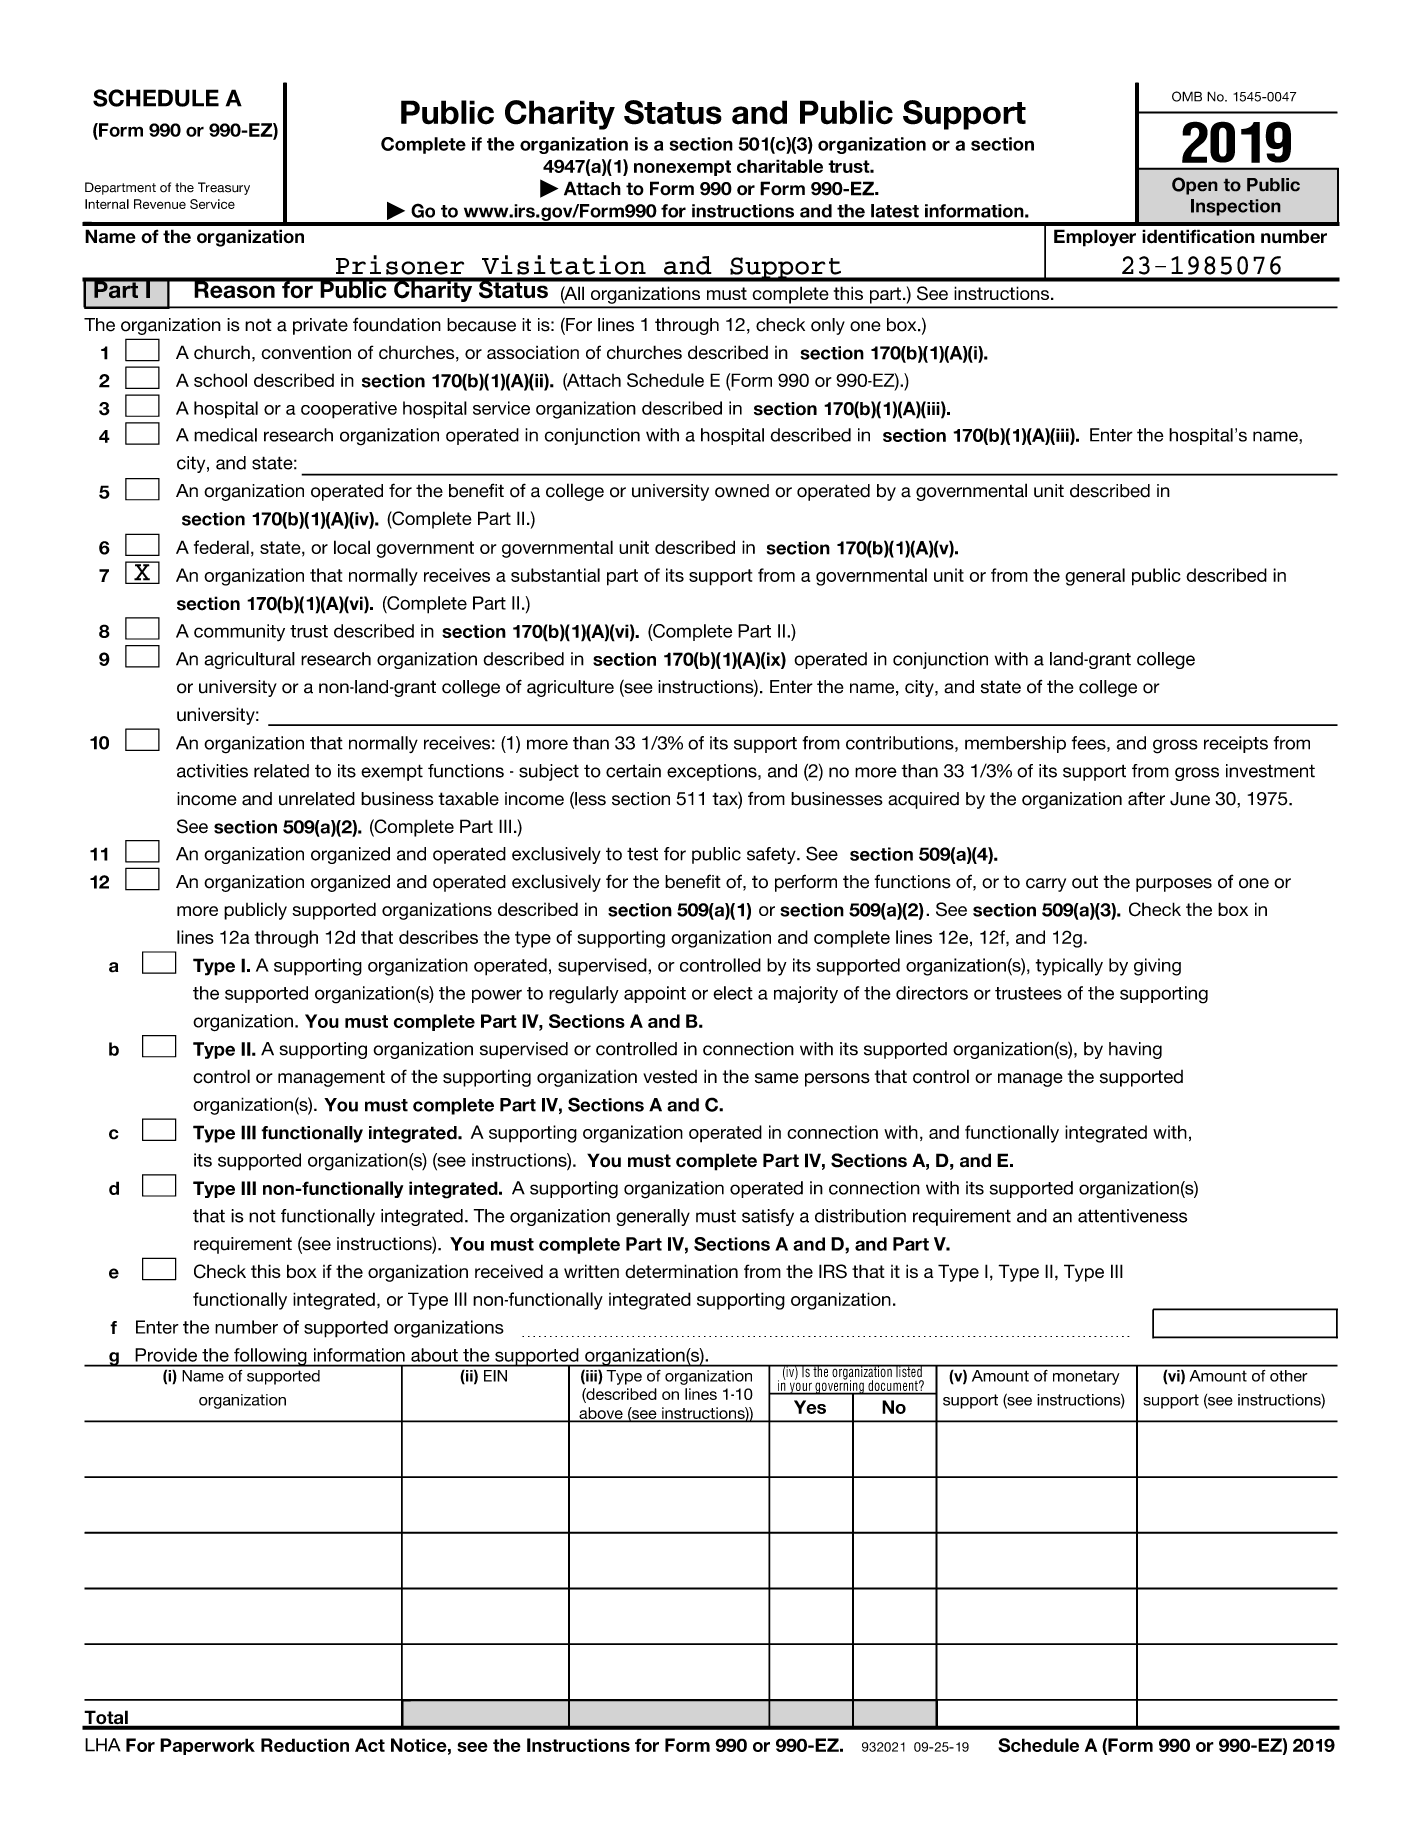  I want to click on Paperwork, so click(207, 1746).
